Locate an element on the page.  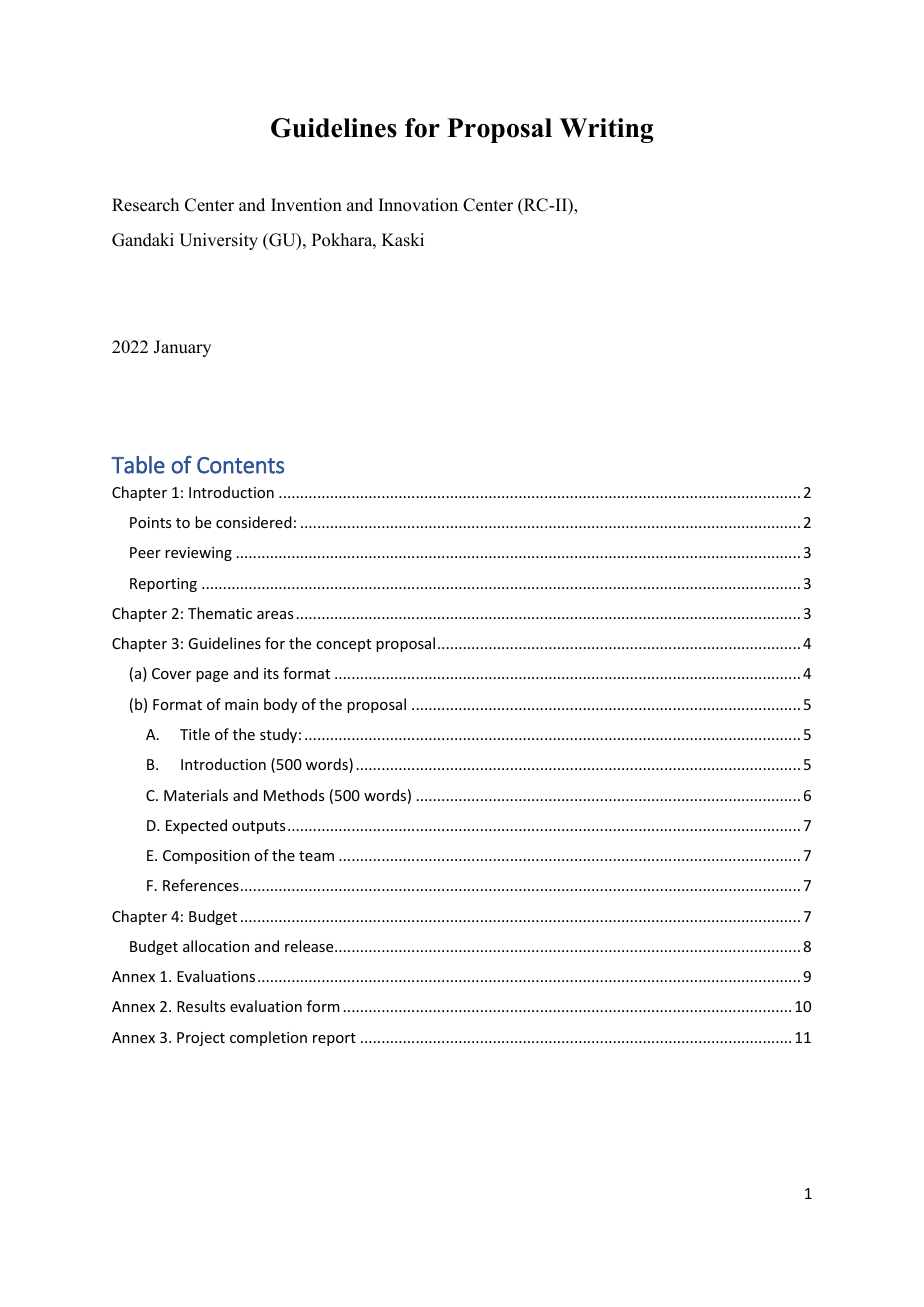
Contents is located at coordinates (240, 465).
